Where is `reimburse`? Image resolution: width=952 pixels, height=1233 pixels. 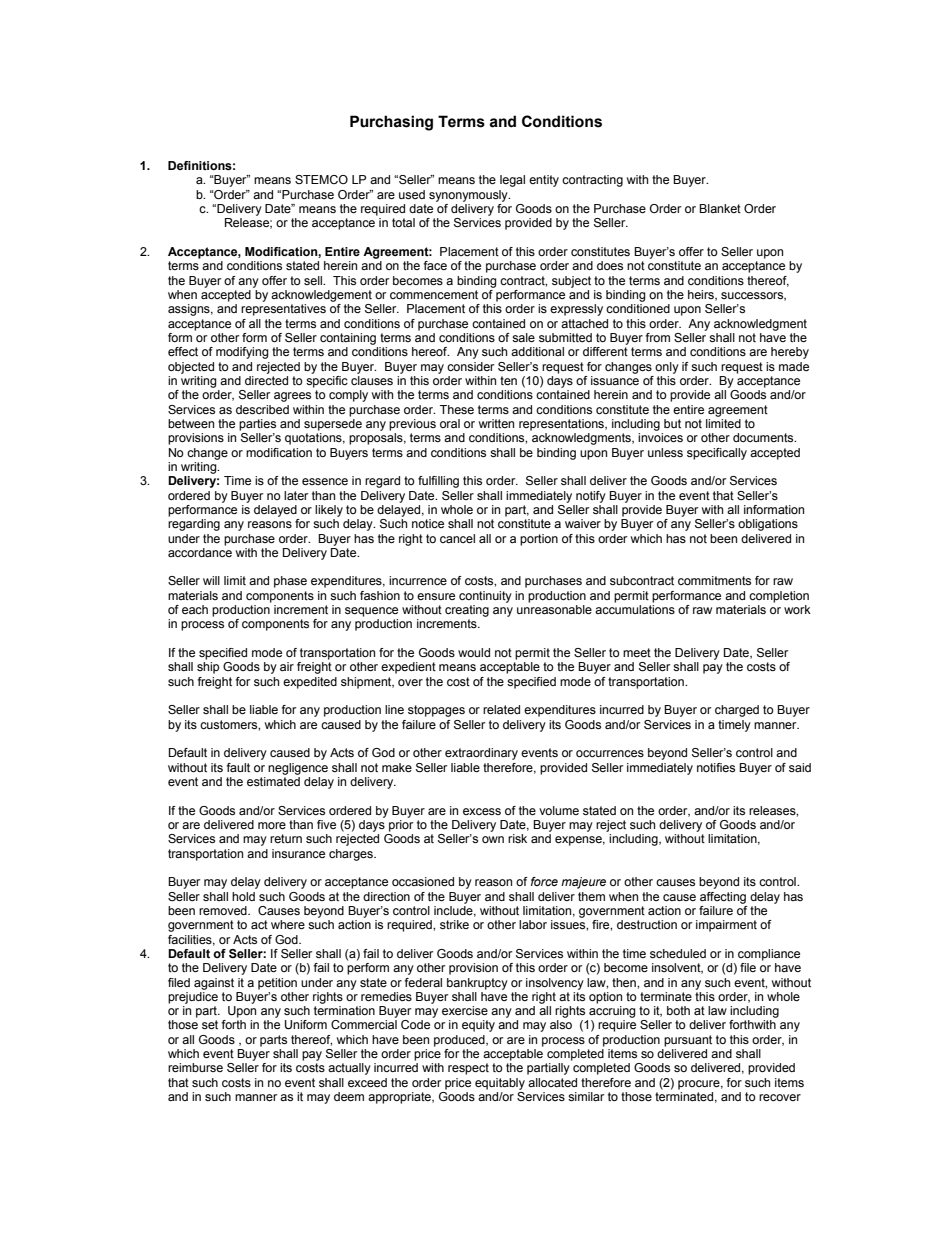 reimburse is located at coordinates (195, 1067).
